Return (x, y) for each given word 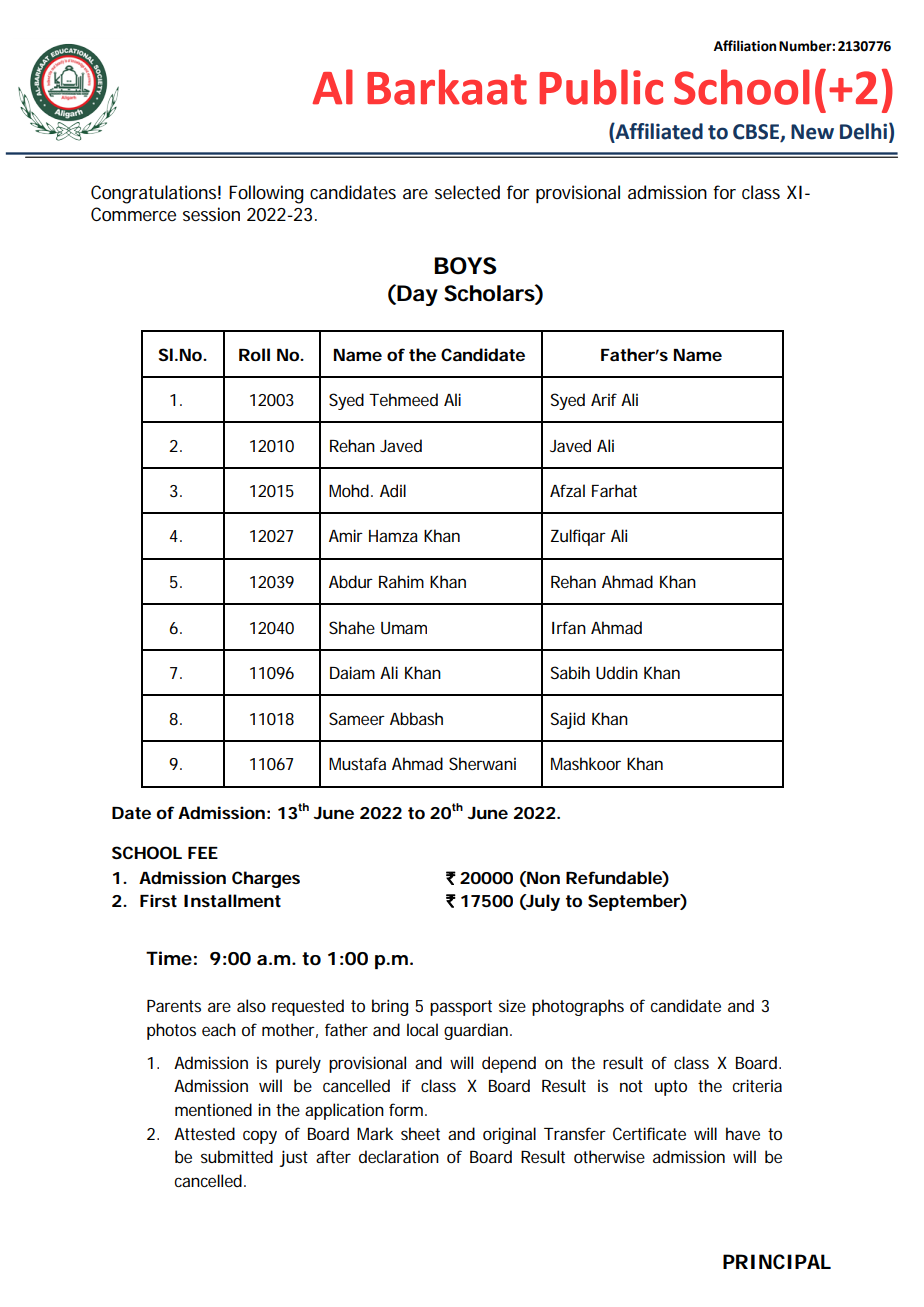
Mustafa (357, 763)
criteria (757, 1085)
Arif (604, 399)
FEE (203, 853)
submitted (237, 1156)
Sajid (568, 720)
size (512, 1005)
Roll (254, 354)
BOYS (465, 266)
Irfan (569, 627)
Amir (346, 535)
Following (266, 194)
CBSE (757, 133)
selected (467, 192)
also (251, 1005)
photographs (578, 1007)
